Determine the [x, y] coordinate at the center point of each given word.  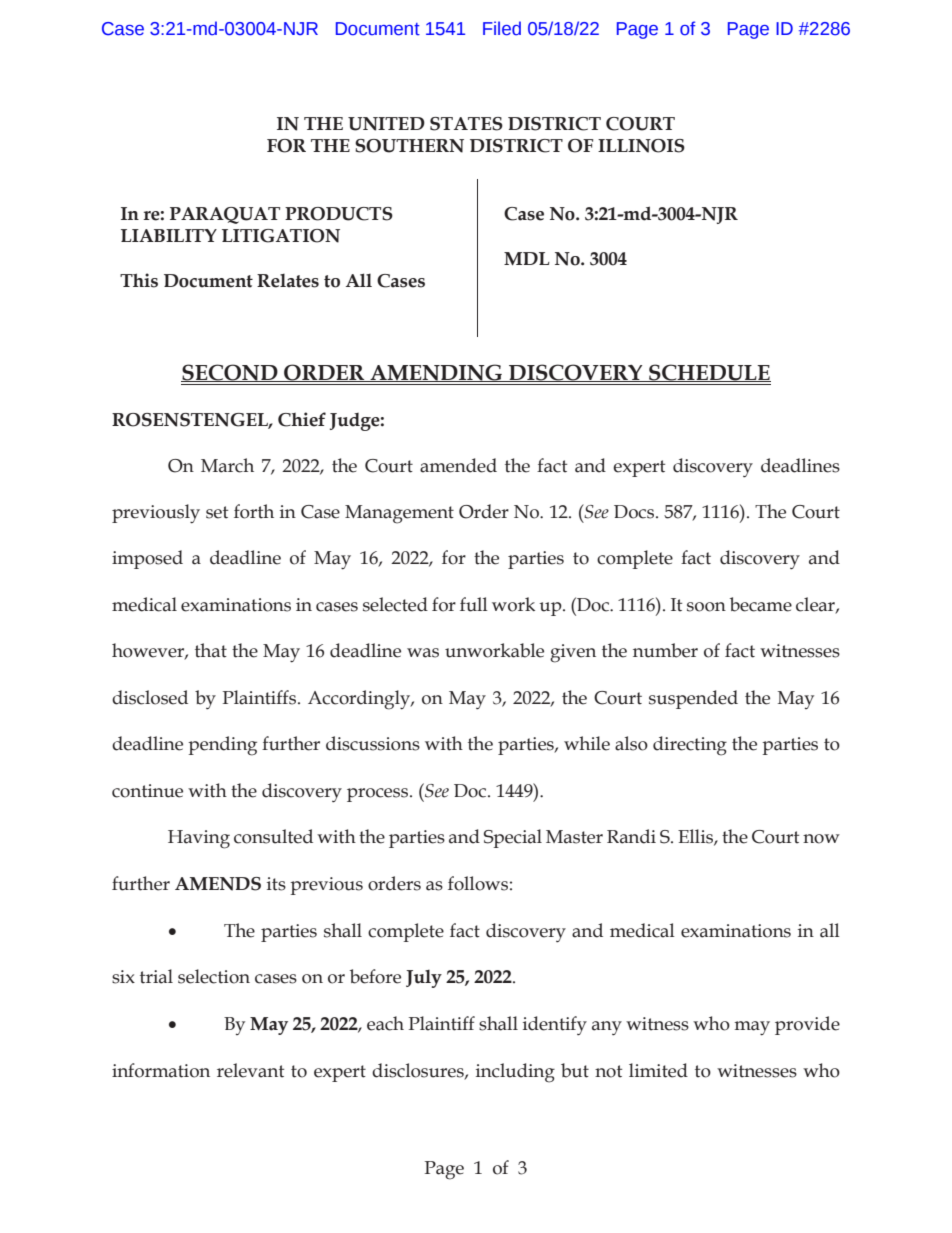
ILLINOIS [641, 146]
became [761, 604]
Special [513, 838]
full [474, 604]
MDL [527, 258]
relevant [250, 1070]
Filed [502, 28]
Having [199, 839]
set [217, 512]
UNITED [386, 124]
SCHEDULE [709, 373]
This [139, 280]
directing [690, 746]
